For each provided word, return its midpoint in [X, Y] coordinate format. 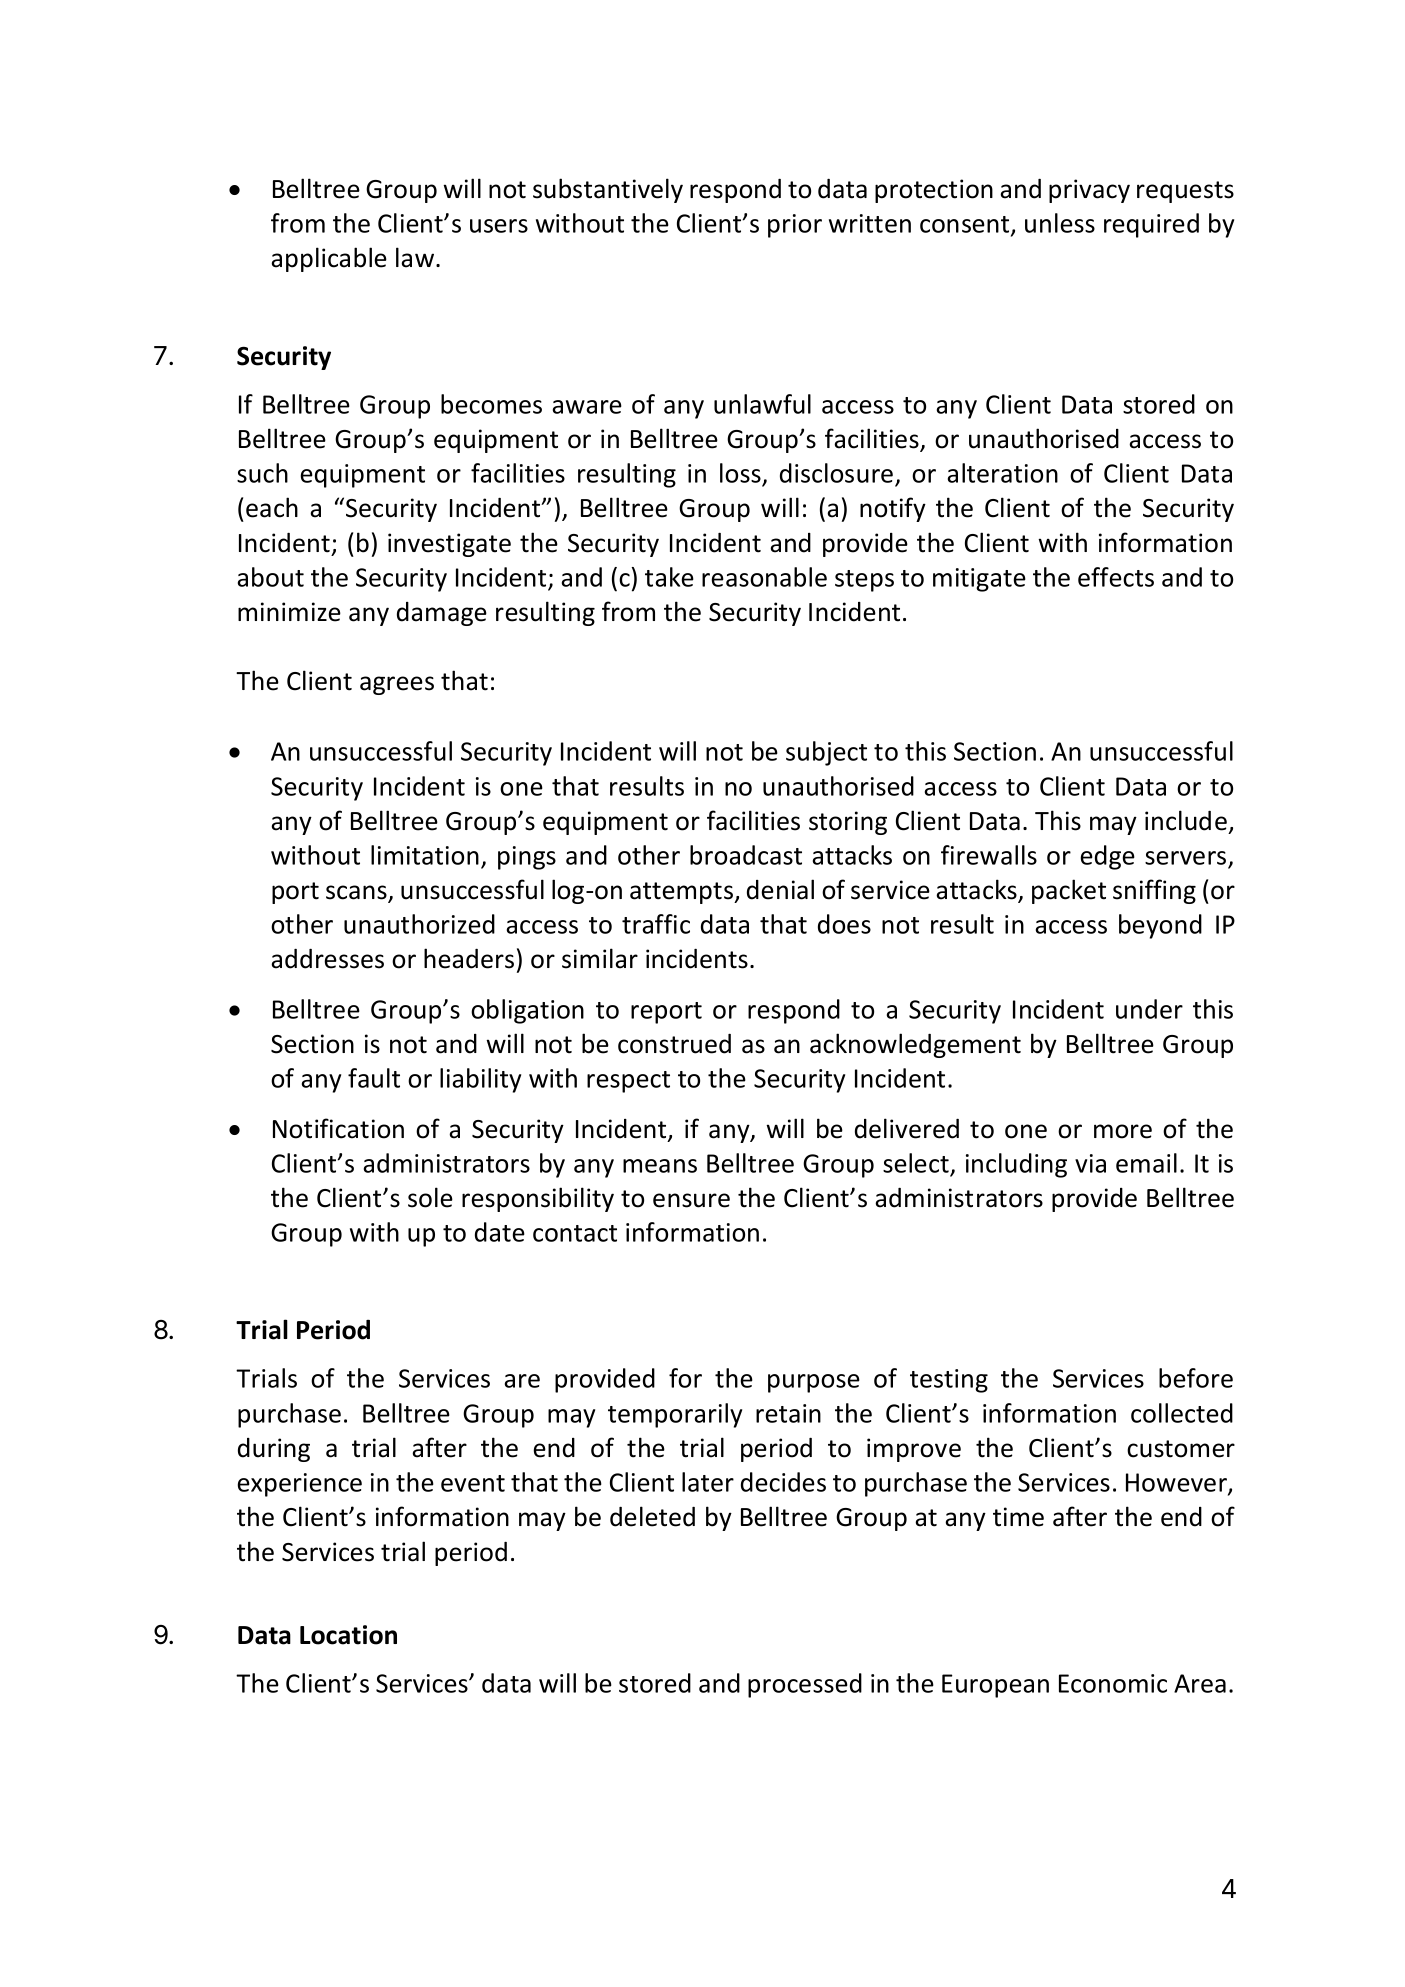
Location [348, 1635]
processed [805, 1685]
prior [795, 226]
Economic [1113, 1683]
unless [1060, 223]
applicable [329, 259]
